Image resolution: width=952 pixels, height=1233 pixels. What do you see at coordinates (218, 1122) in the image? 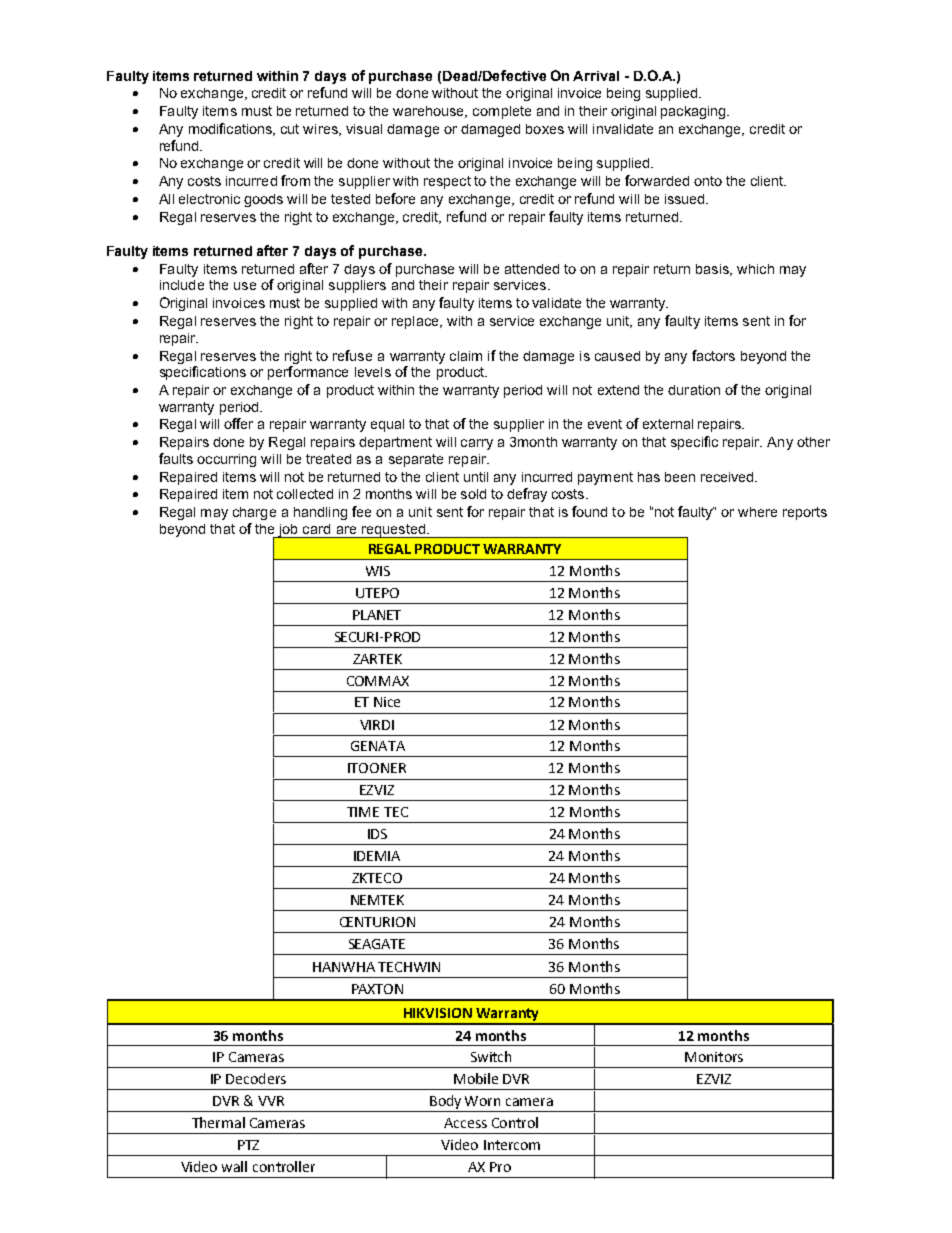
I see `Thermal` at bounding box center [218, 1122].
